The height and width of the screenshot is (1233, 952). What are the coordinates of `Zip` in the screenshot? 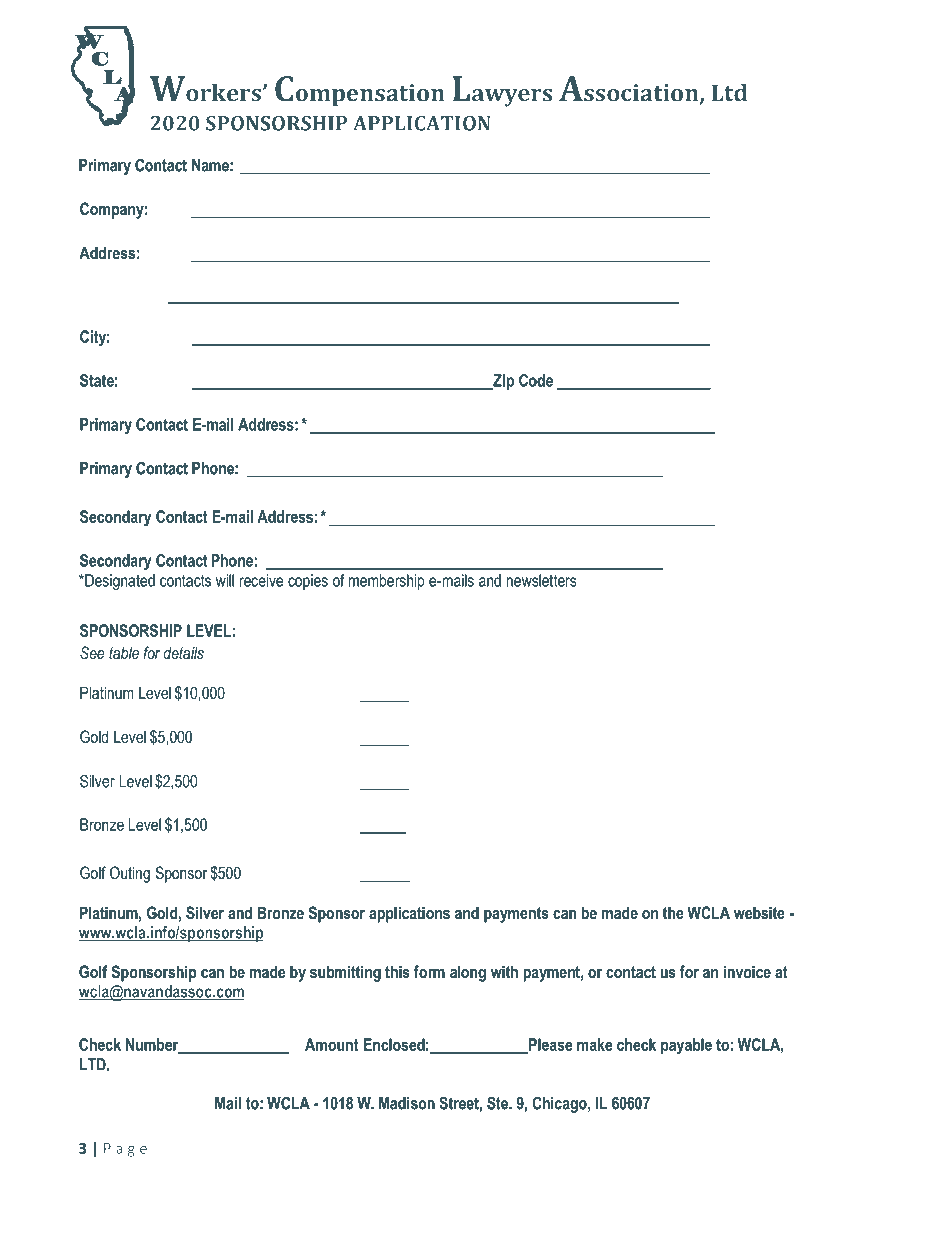 It's located at (502, 382).
